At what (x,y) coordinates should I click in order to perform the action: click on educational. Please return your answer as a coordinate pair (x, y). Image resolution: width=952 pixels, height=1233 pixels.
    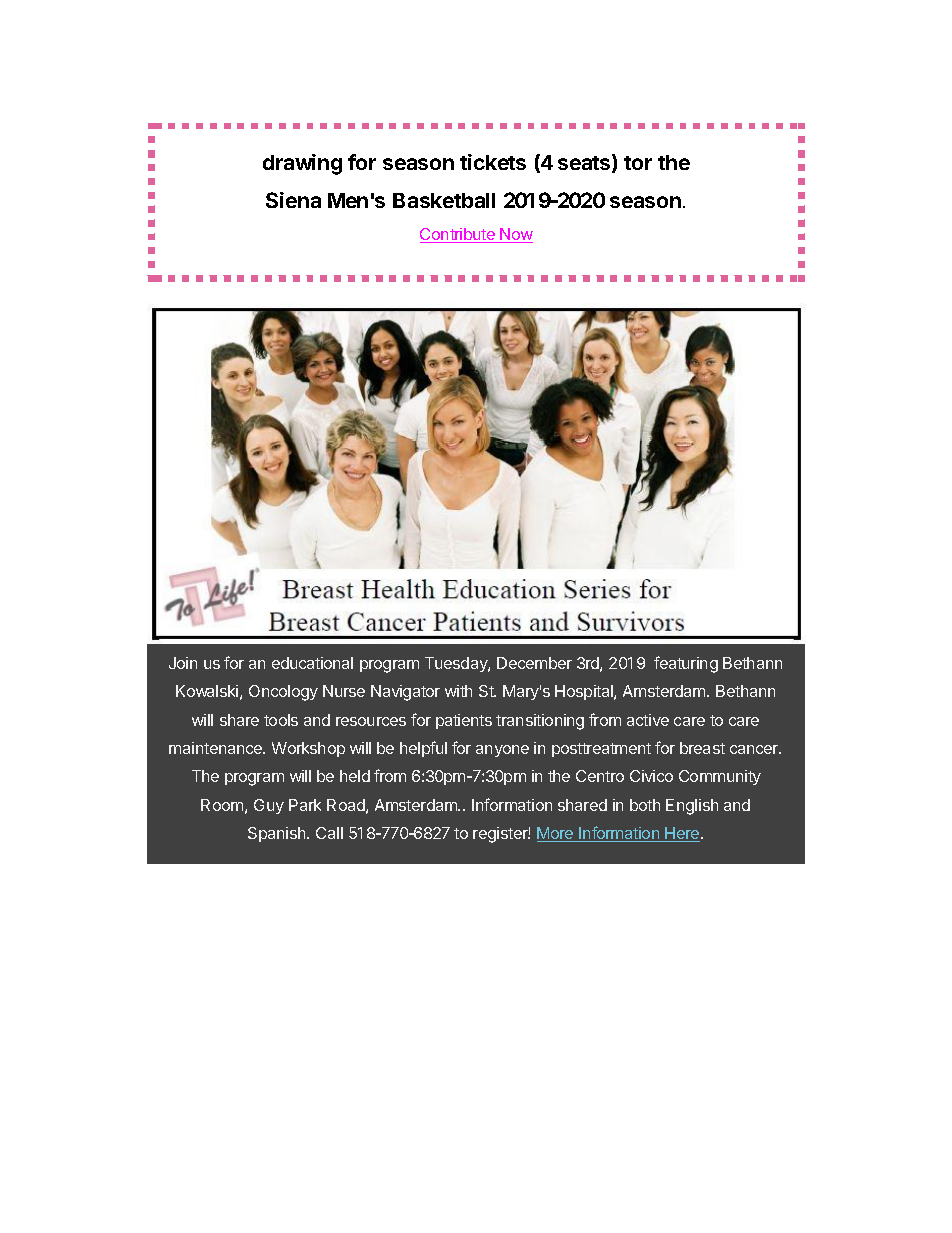
    Looking at the image, I should click on (312, 663).
